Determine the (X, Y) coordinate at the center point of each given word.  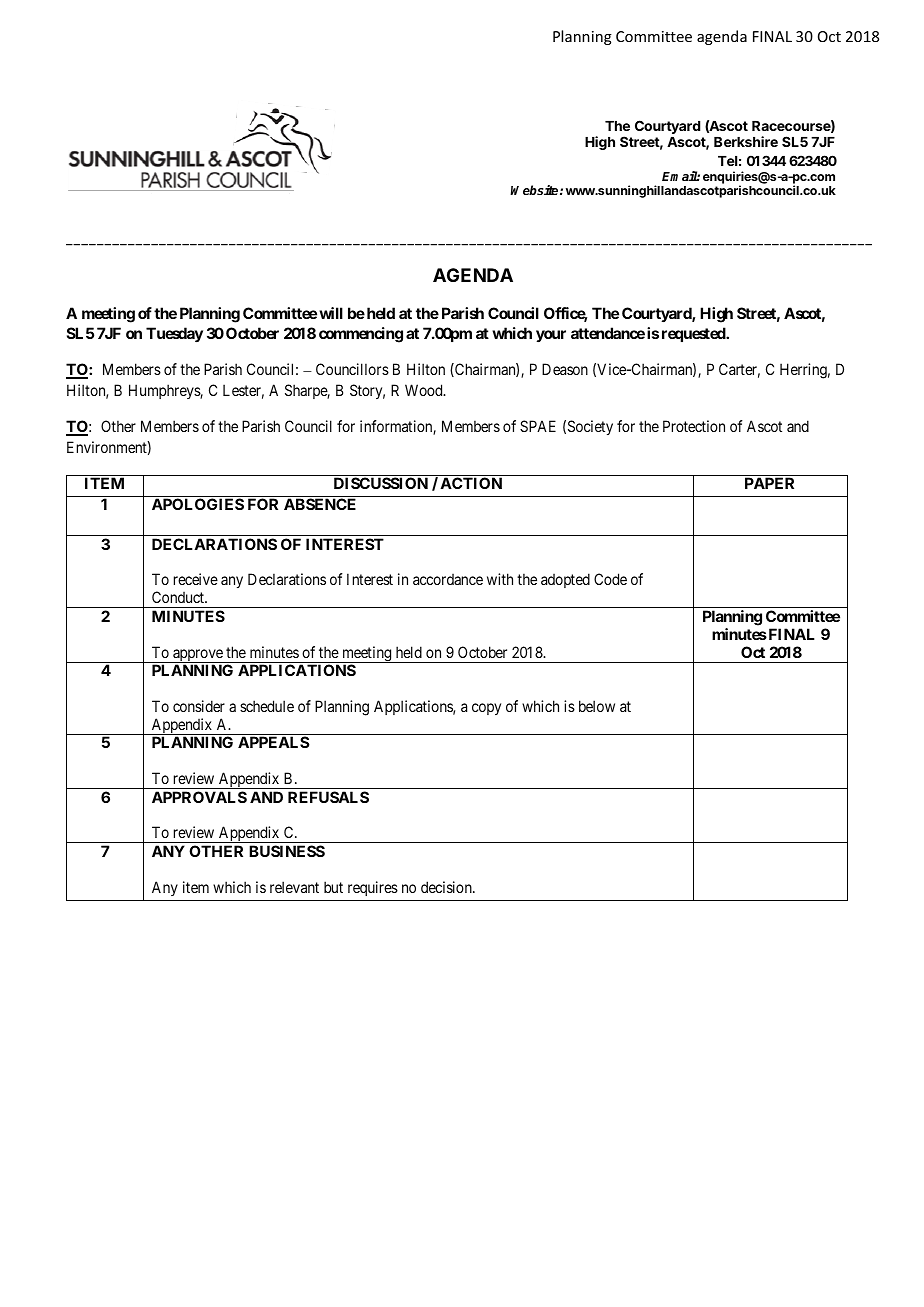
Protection (694, 426)
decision (447, 887)
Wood (425, 390)
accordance (448, 579)
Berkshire (746, 141)
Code (610, 579)
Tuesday (174, 335)
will (331, 313)
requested (694, 334)
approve (198, 656)
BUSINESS (287, 851)
